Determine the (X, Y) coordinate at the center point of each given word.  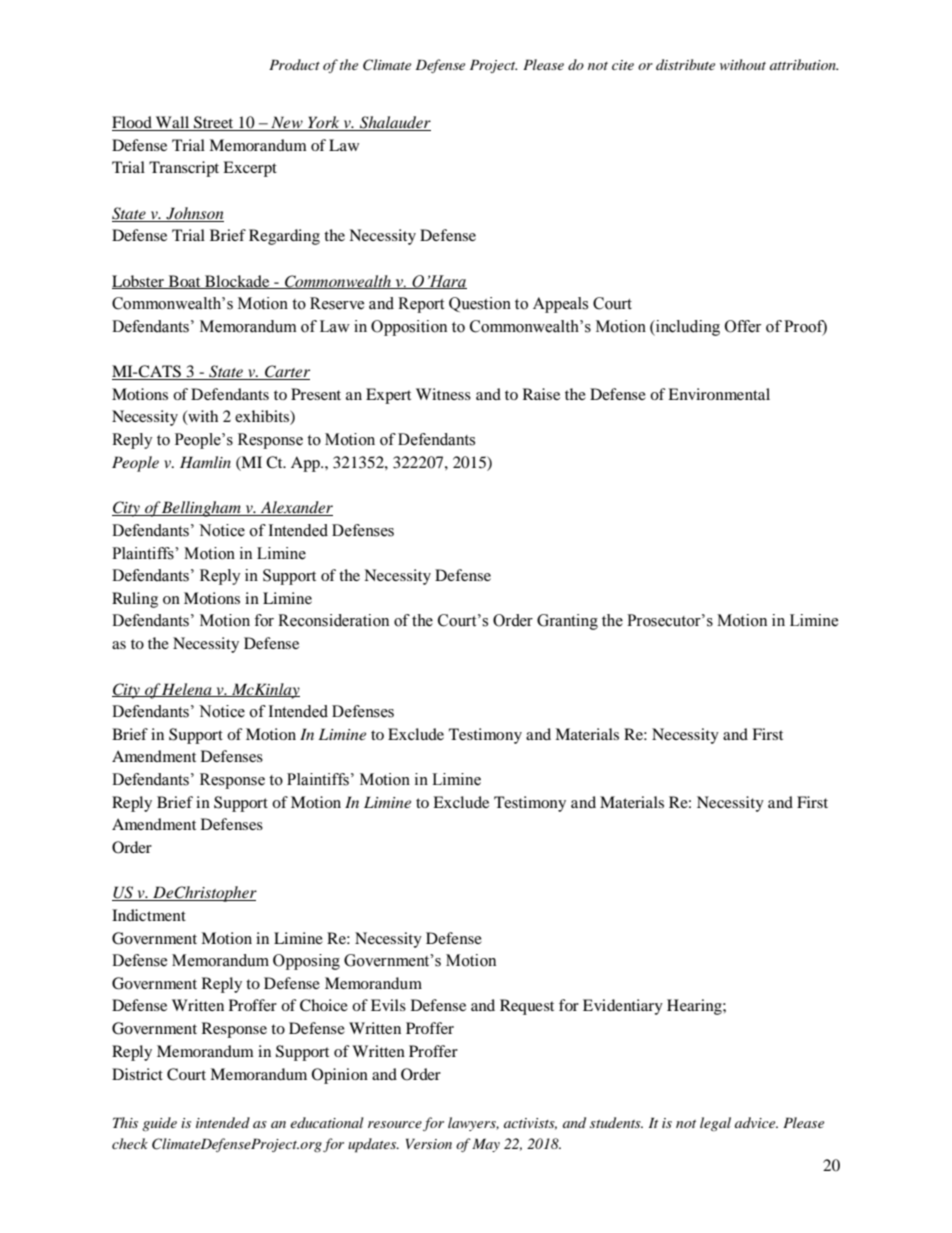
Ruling (135, 600)
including (687, 328)
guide (159, 1124)
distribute (685, 64)
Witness (443, 394)
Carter (286, 372)
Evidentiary (623, 1007)
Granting (567, 622)
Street (214, 123)
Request (527, 1007)
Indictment (149, 915)
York (324, 123)
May (486, 1145)
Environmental (719, 394)
